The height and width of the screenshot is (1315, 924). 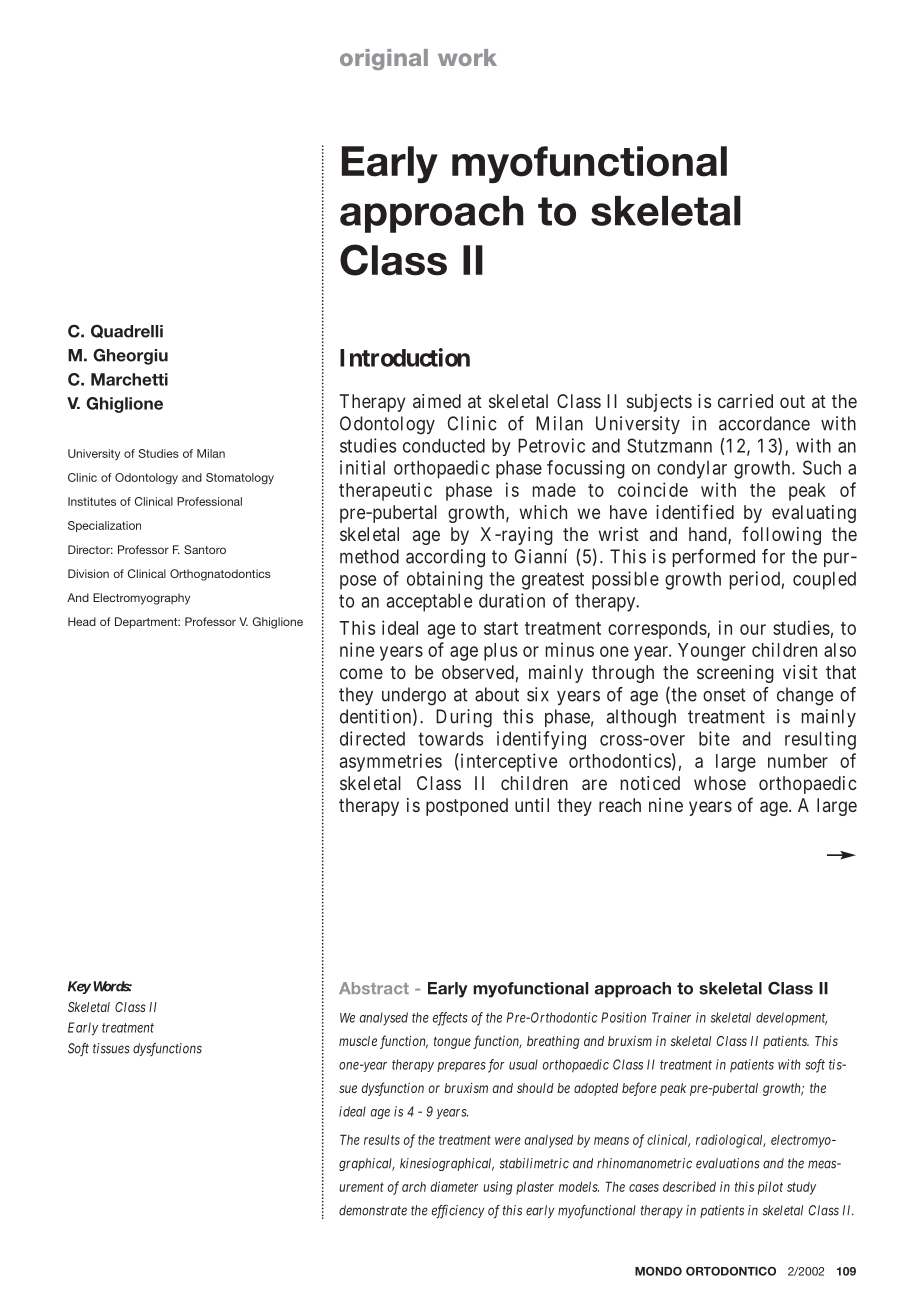 I want to click on work, so click(x=467, y=57).
